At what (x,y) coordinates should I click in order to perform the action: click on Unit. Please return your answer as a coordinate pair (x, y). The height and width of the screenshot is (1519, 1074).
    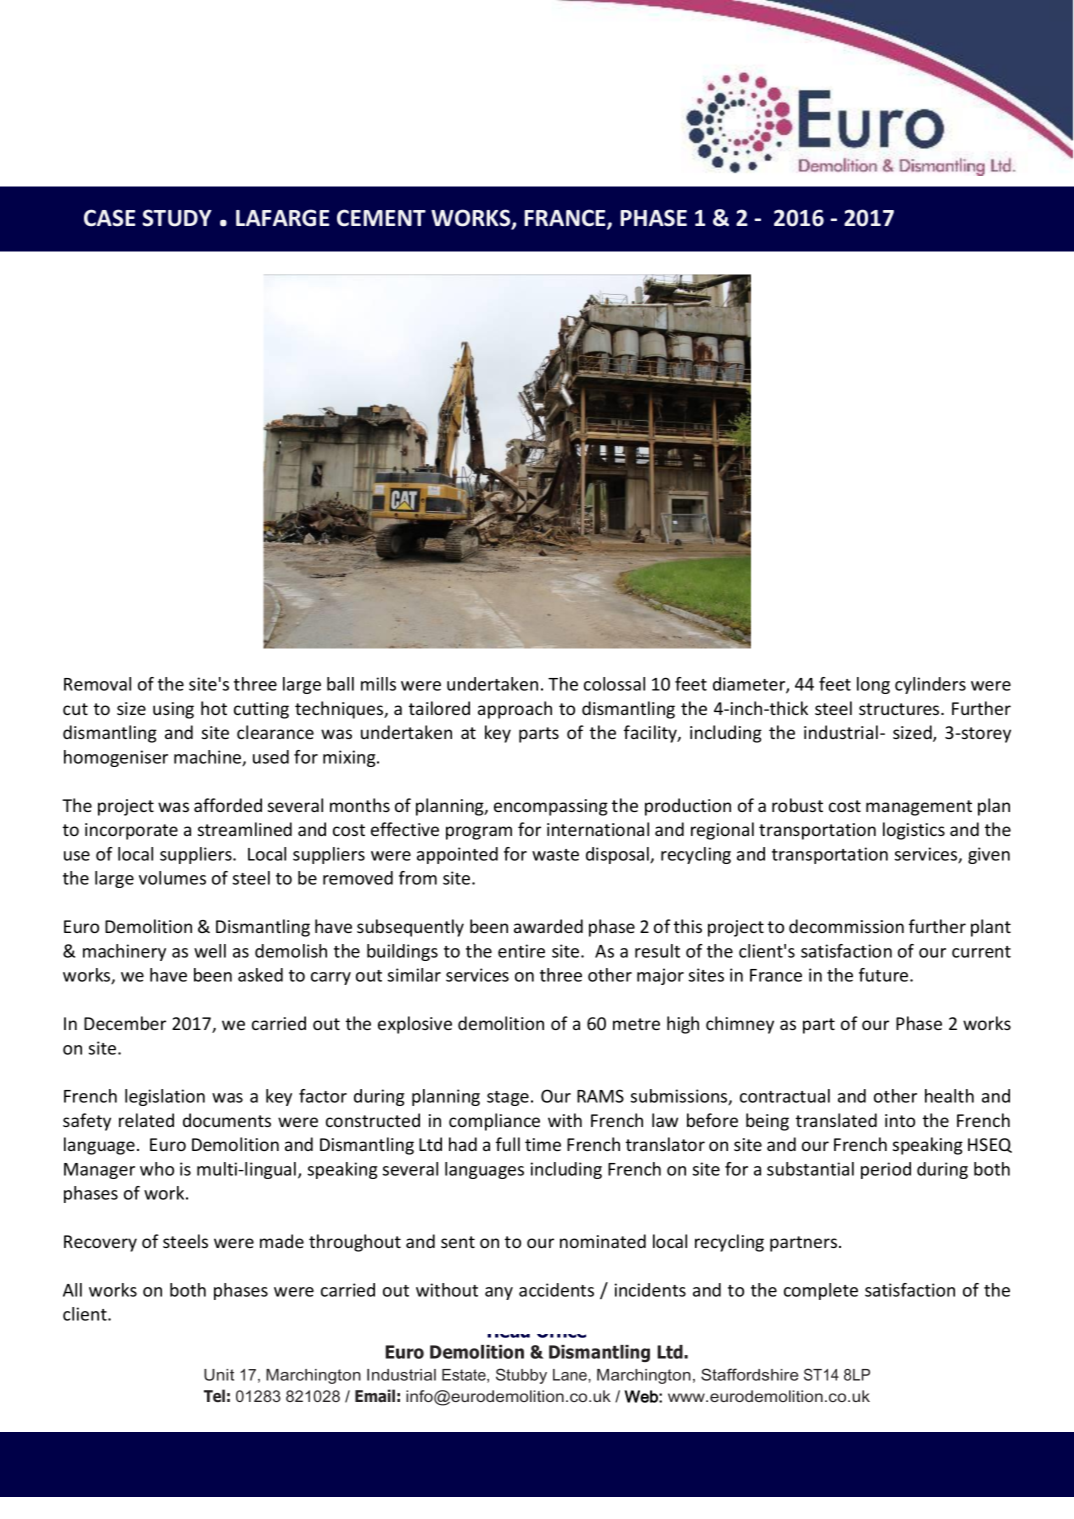
    Looking at the image, I should click on (219, 1375).
